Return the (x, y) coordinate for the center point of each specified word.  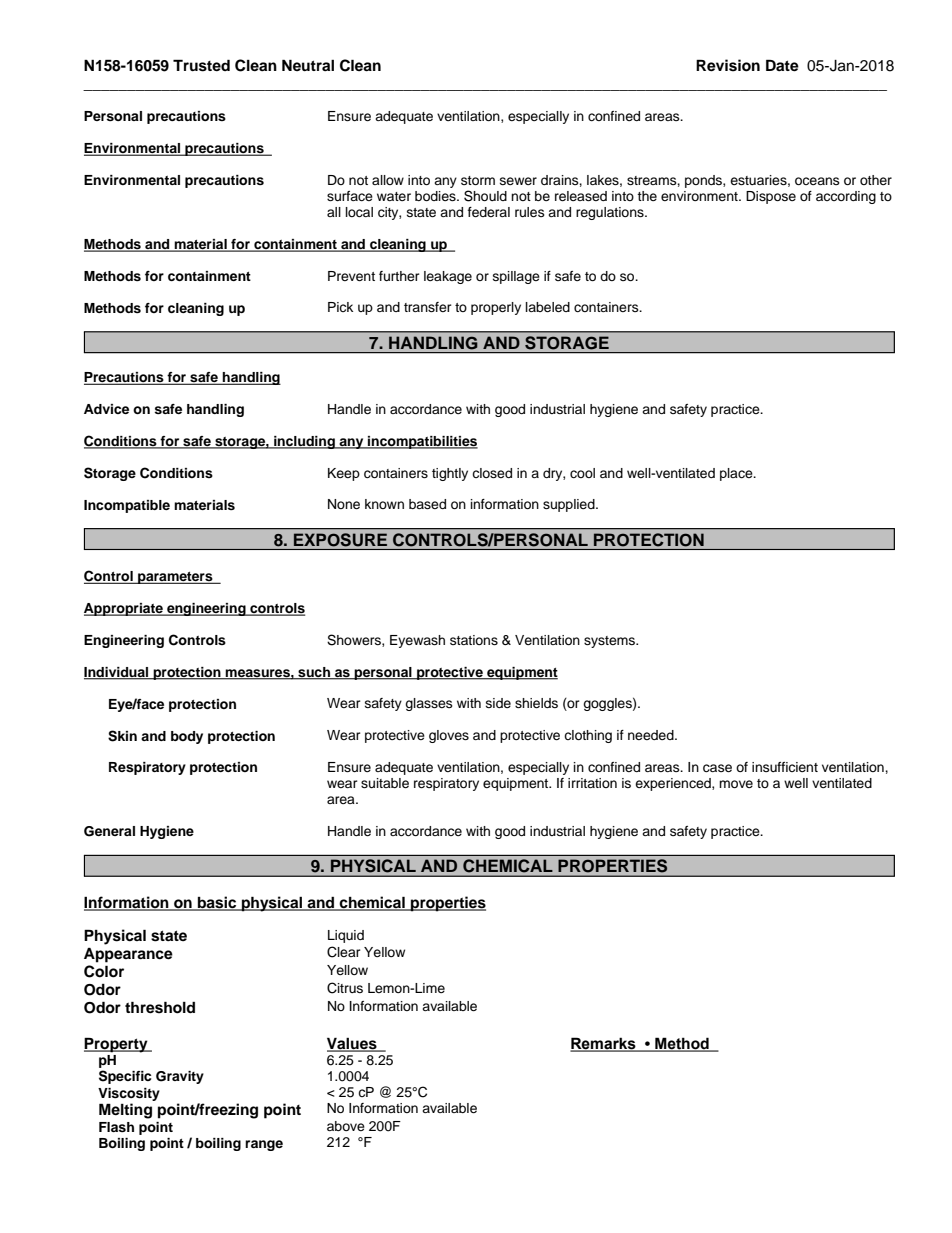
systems (611, 642)
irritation (592, 783)
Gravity (180, 1077)
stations (474, 640)
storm (478, 180)
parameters (175, 578)
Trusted (201, 65)
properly (496, 308)
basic (217, 903)
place (737, 474)
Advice (106, 409)
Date (782, 65)
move (736, 784)
